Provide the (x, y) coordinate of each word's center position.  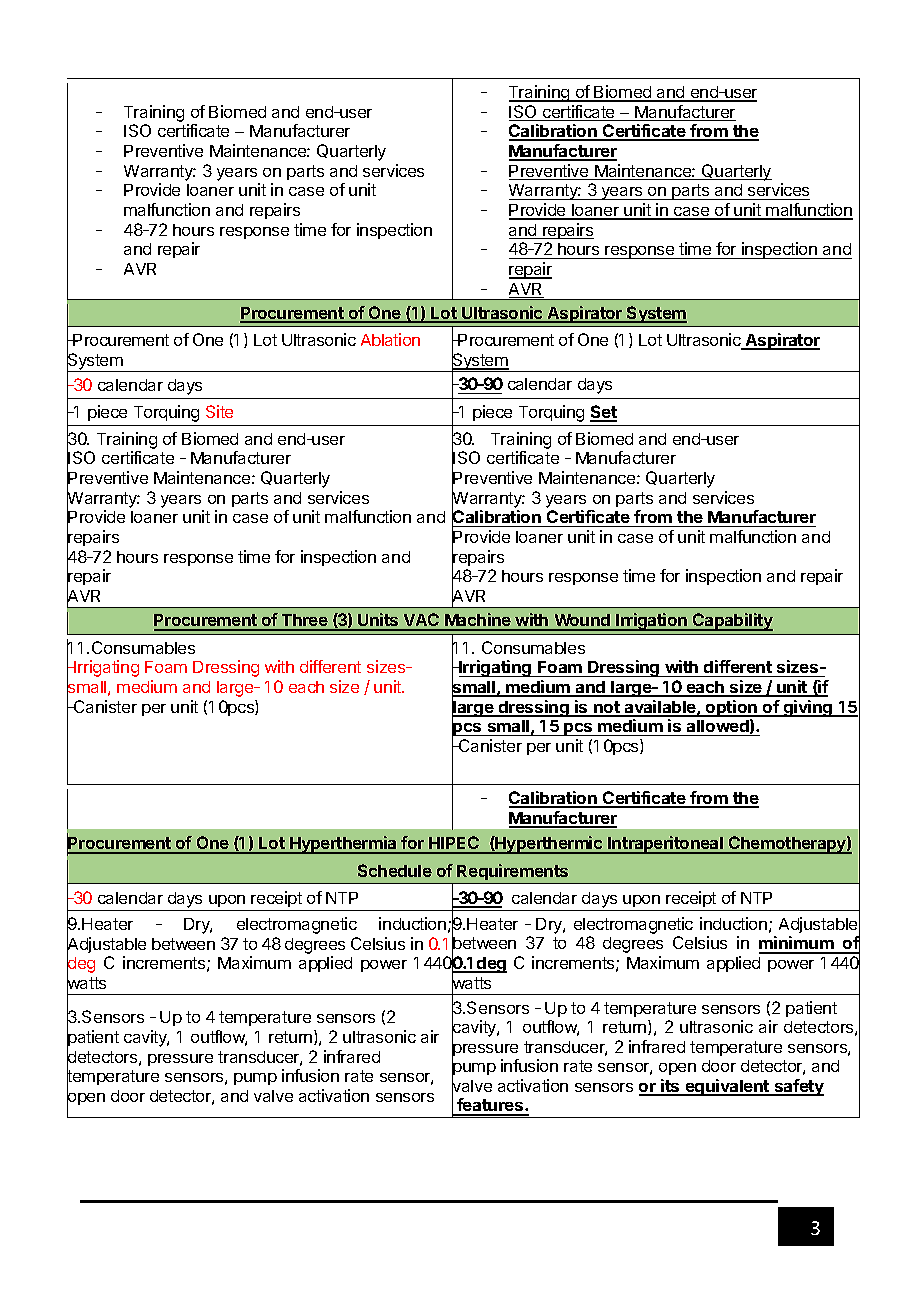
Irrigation (652, 622)
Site (219, 411)
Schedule (395, 870)
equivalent (727, 1087)
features (490, 1106)
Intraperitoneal (666, 845)
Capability (732, 622)
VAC (421, 621)
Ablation (390, 339)
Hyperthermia (343, 845)
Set (603, 413)
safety (798, 1087)
